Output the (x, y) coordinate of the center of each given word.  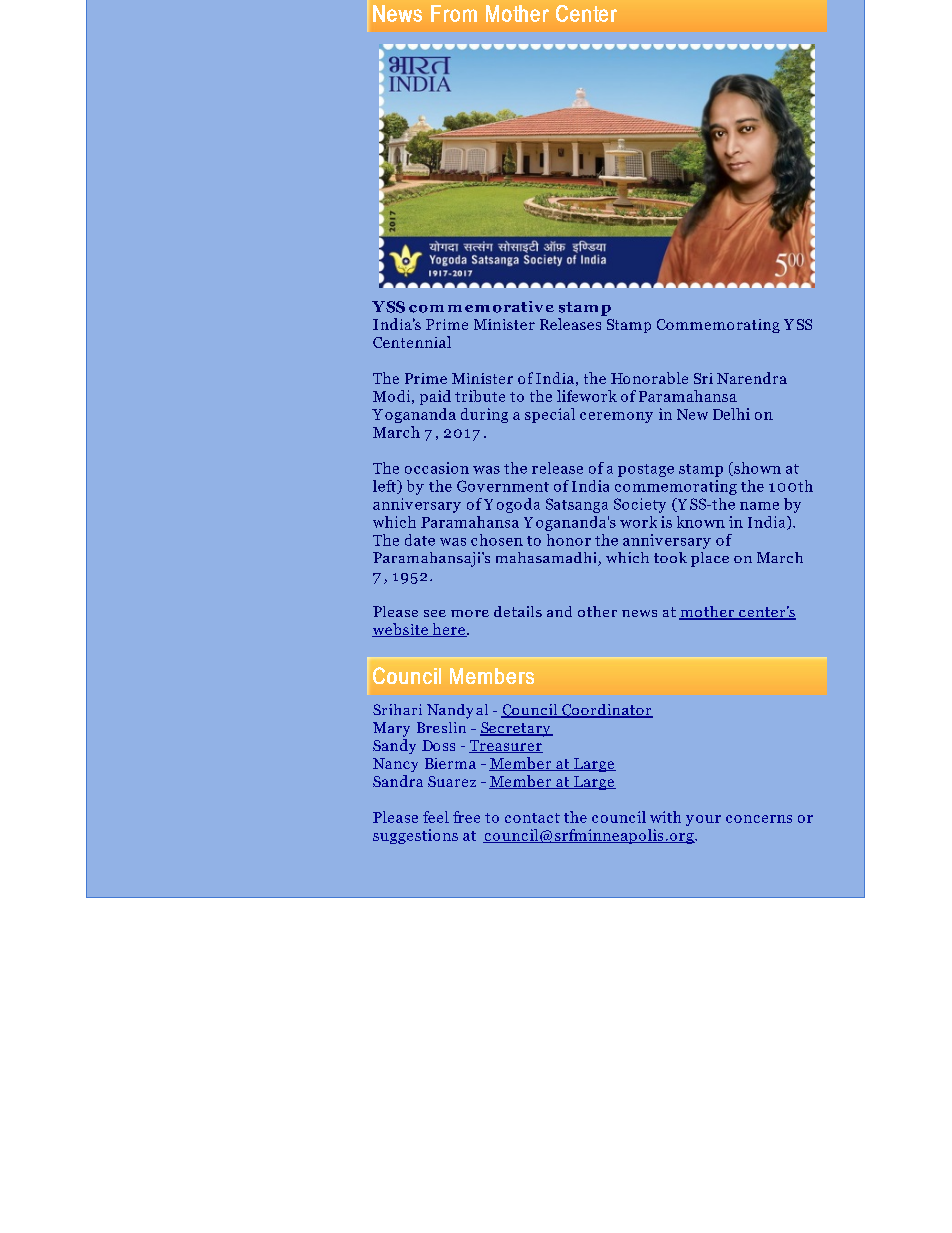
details (518, 611)
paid (435, 397)
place (710, 559)
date (420, 540)
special (550, 415)
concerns (759, 819)
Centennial (412, 342)
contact (532, 818)
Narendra (752, 378)
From (454, 13)
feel (436, 817)
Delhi (731, 414)
